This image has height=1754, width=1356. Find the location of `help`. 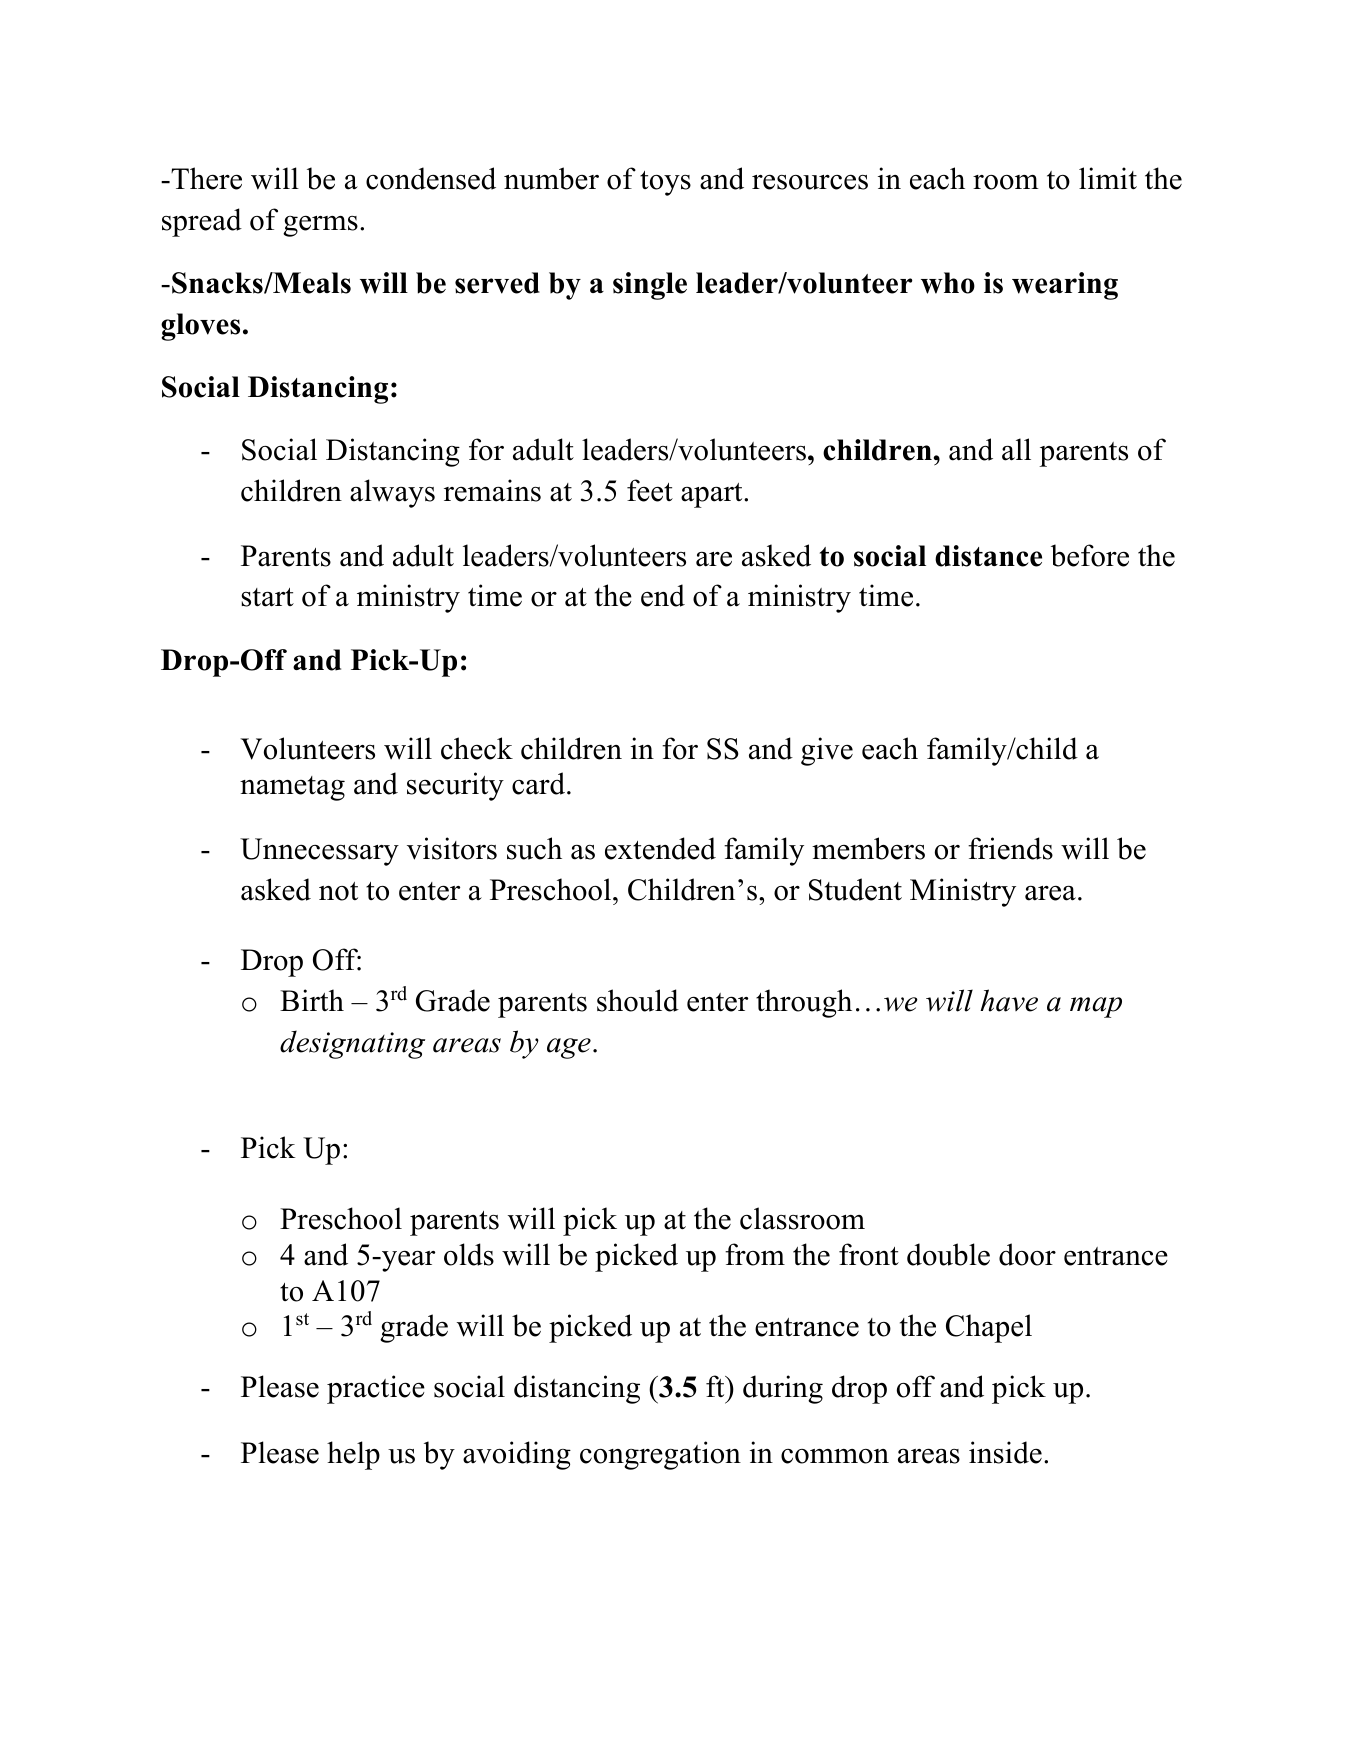

help is located at coordinates (353, 1455).
